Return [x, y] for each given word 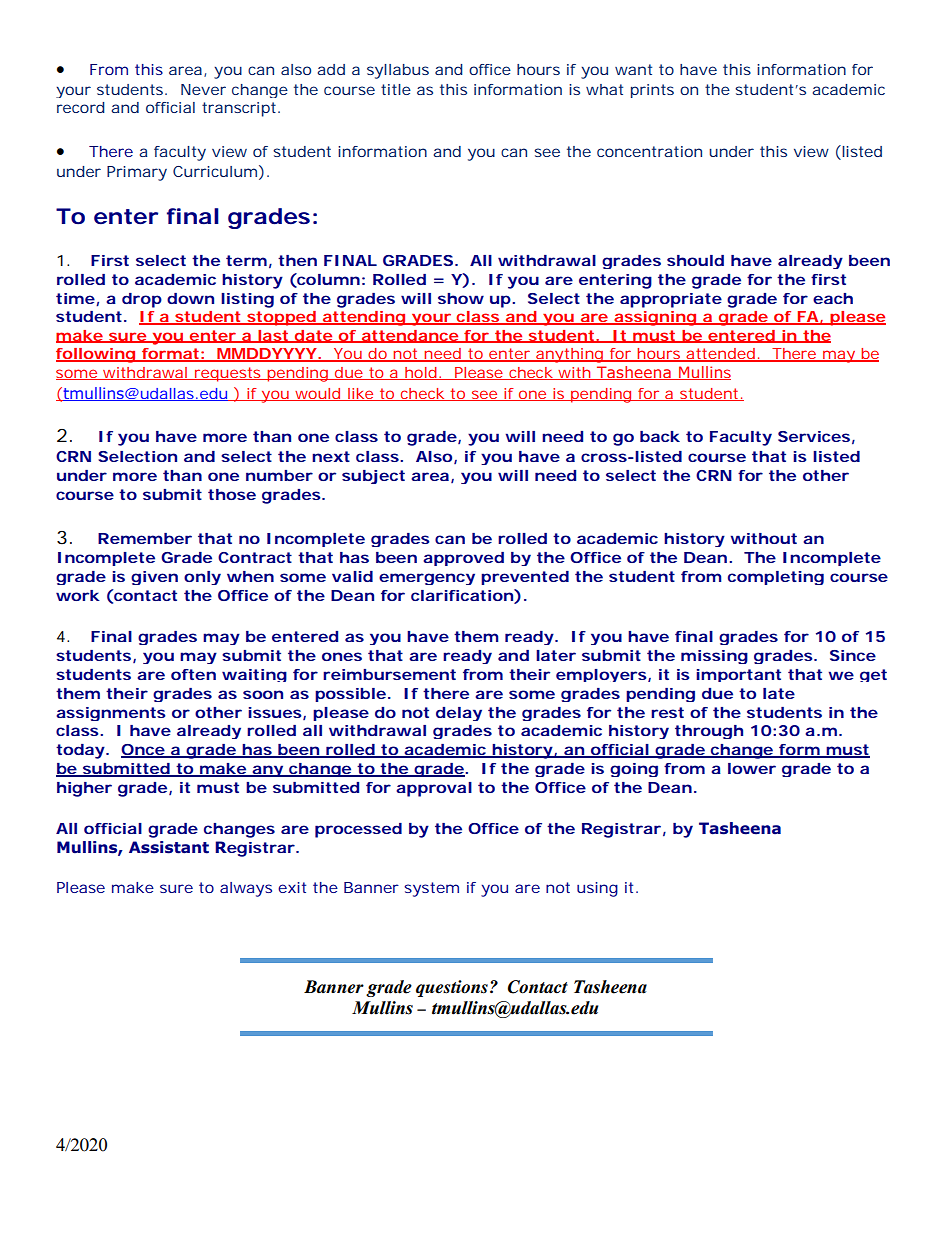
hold [420, 373]
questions [452, 988]
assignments [111, 714]
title [396, 89]
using [597, 889]
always [246, 889]
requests [228, 374]
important [738, 675]
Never [203, 89]
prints [652, 91]
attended [720, 355]
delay [459, 714]
